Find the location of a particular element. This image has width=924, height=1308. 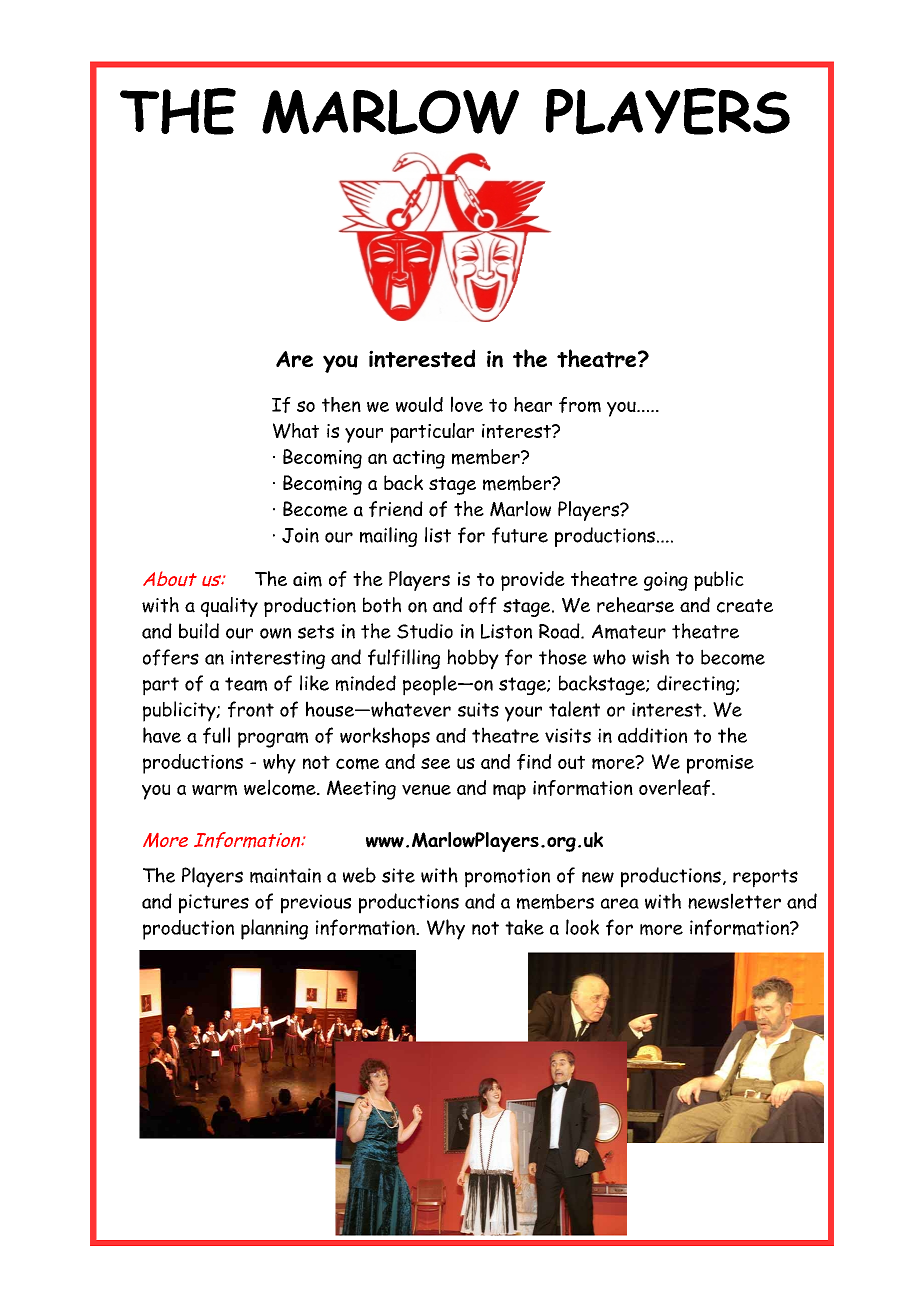

quality is located at coordinates (229, 607).
